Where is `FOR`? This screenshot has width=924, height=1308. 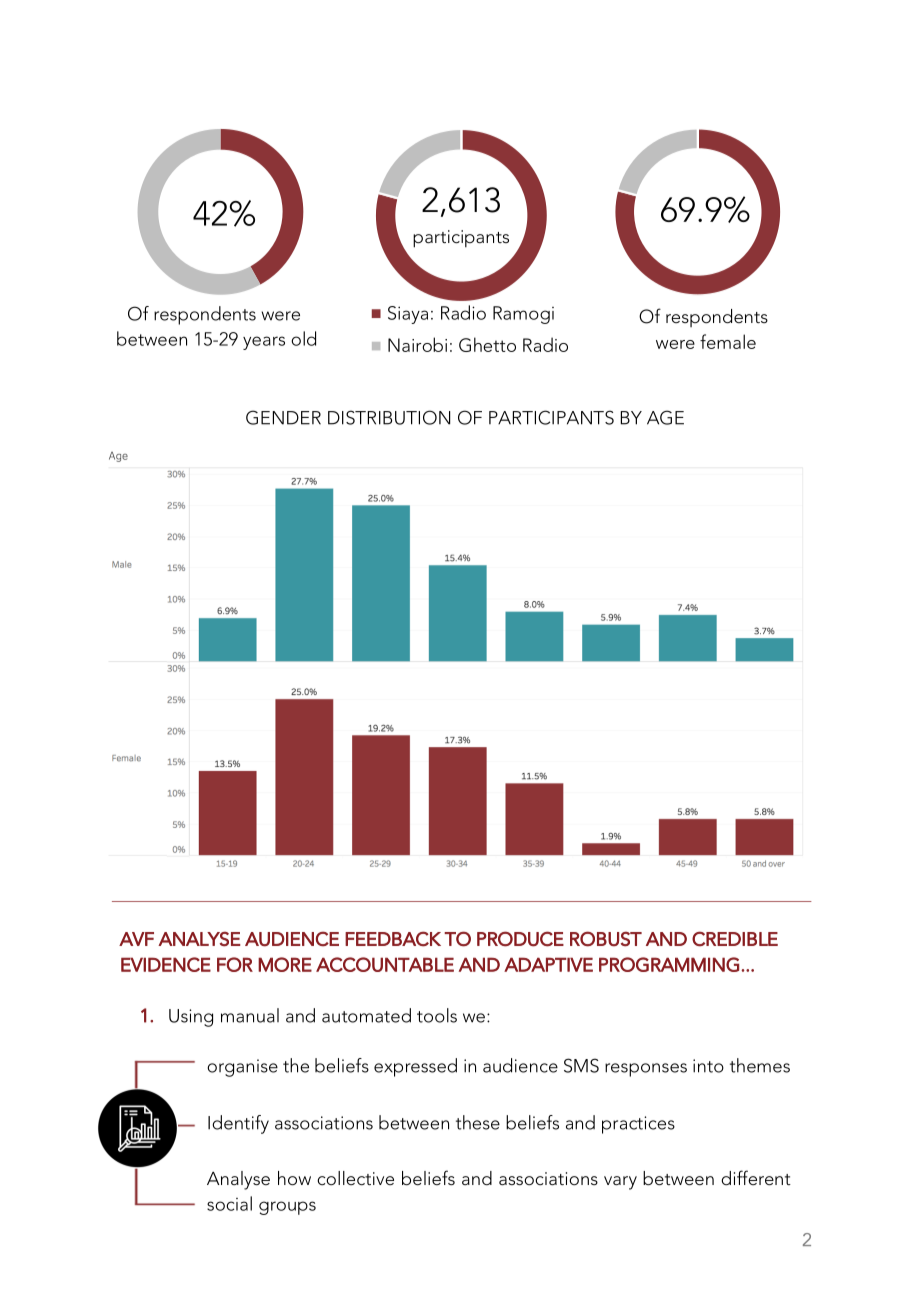 FOR is located at coordinates (235, 964).
